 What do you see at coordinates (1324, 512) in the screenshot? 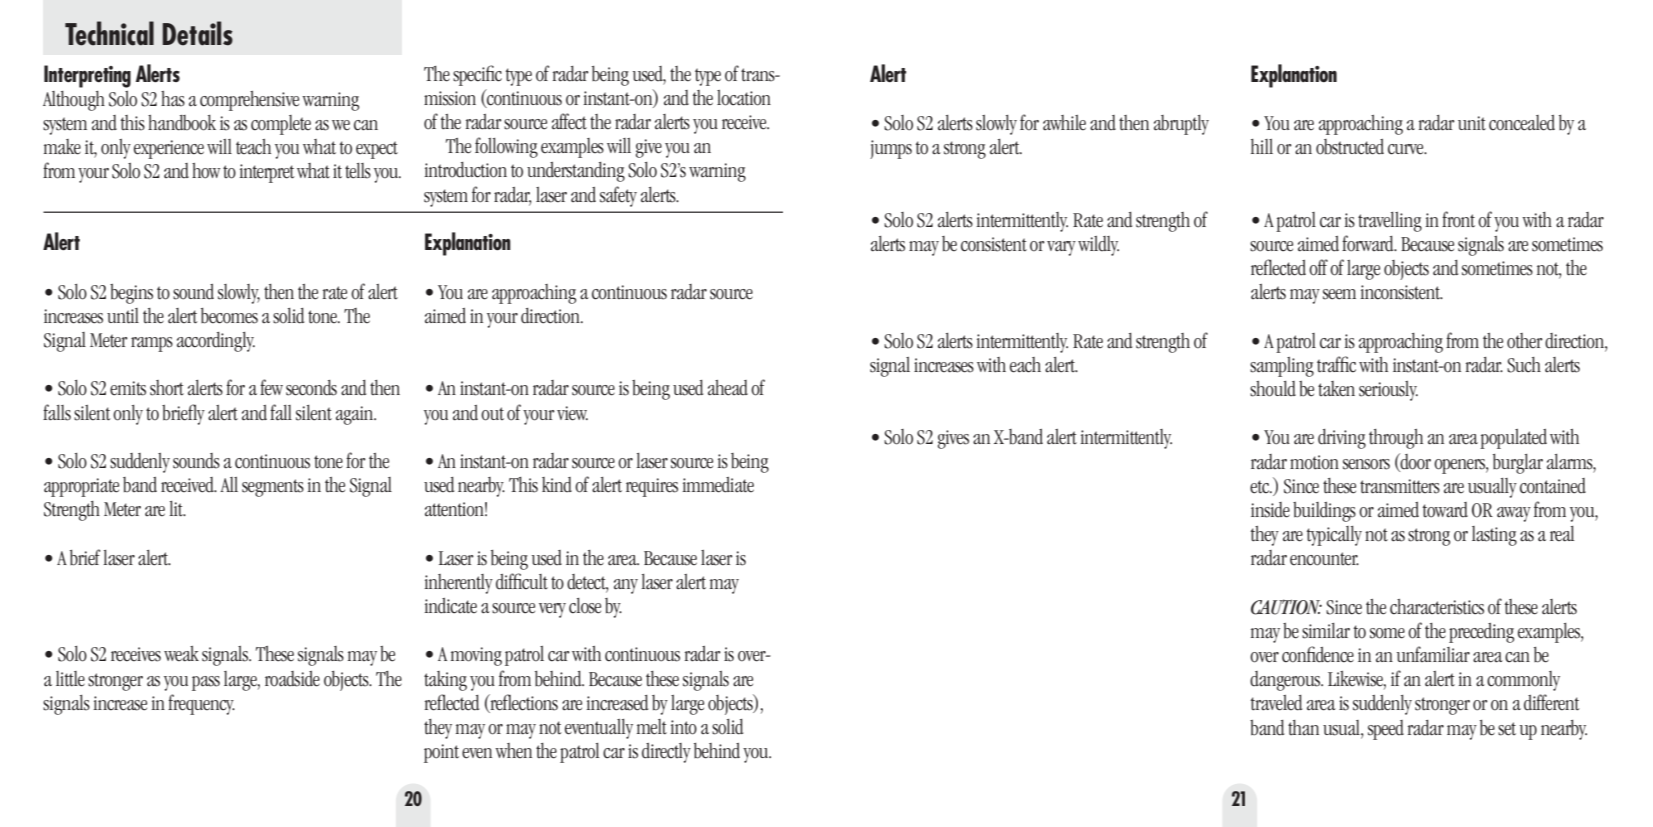
I see `buildings` at bounding box center [1324, 512].
